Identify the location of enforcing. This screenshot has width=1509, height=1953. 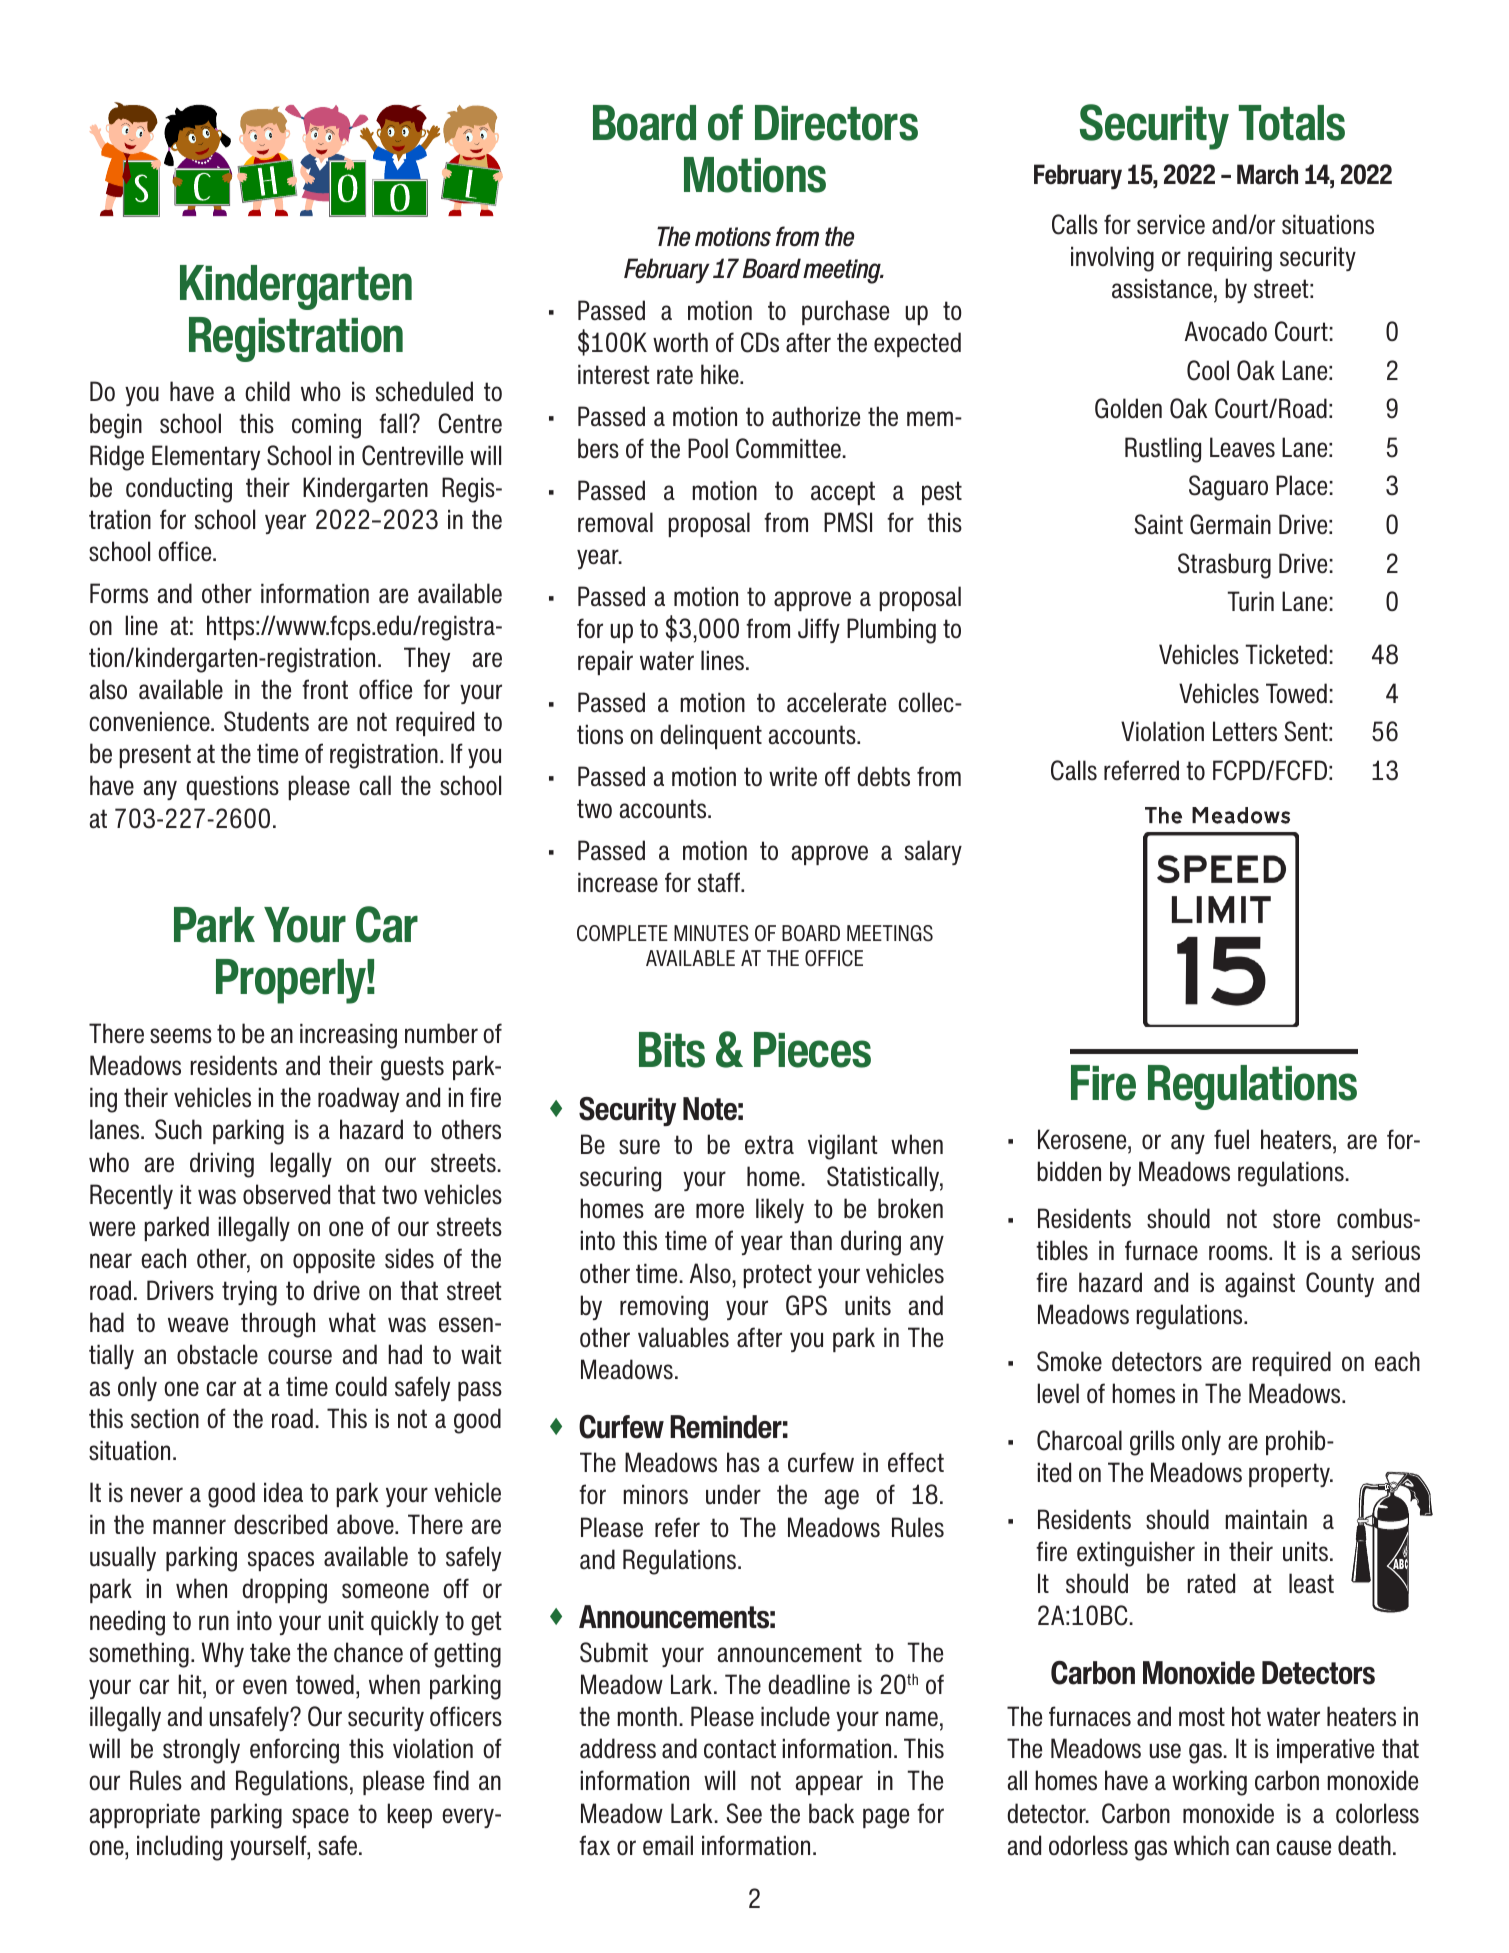
(294, 1751).
